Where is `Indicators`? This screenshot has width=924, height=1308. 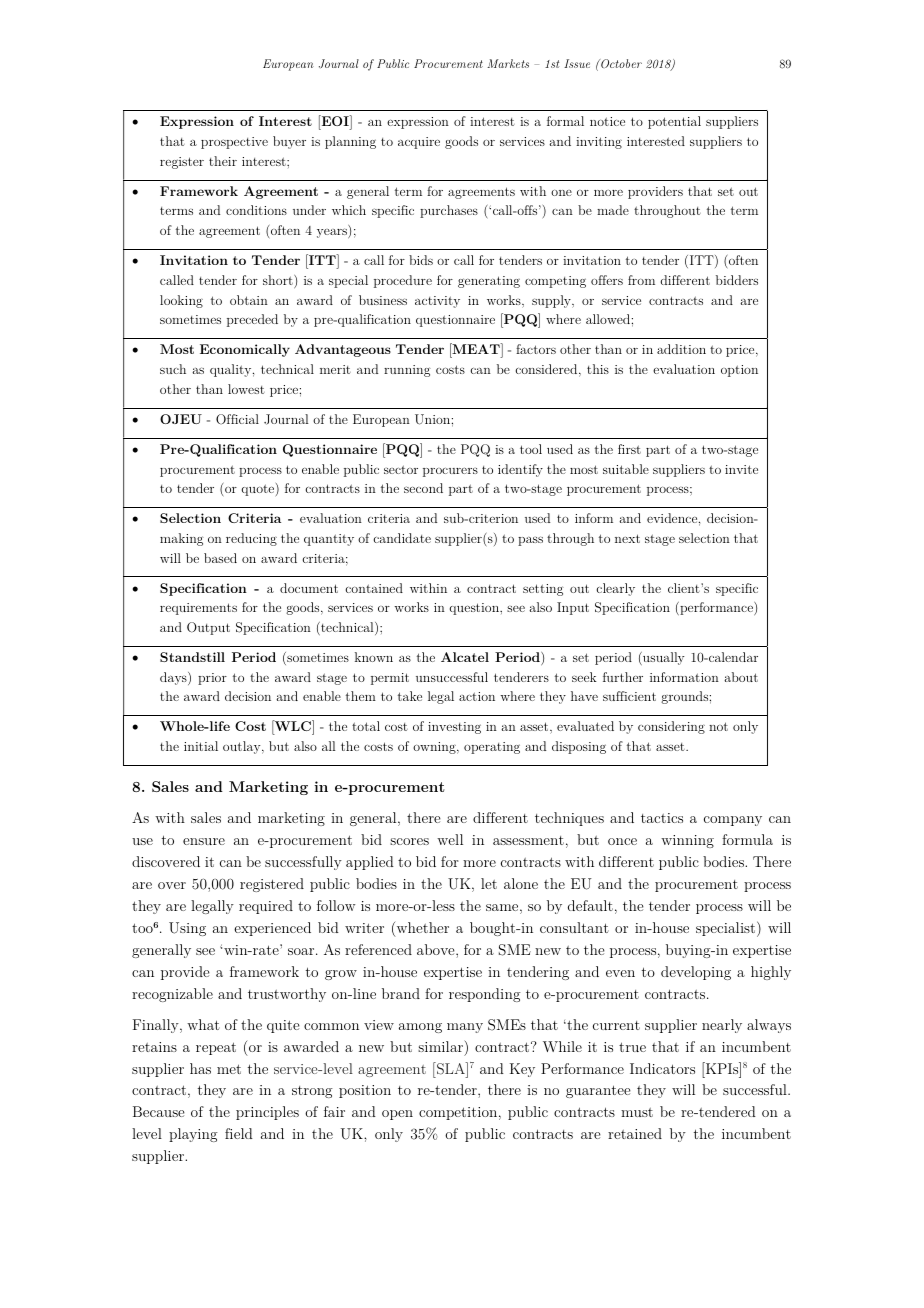 Indicators is located at coordinates (662, 1068).
